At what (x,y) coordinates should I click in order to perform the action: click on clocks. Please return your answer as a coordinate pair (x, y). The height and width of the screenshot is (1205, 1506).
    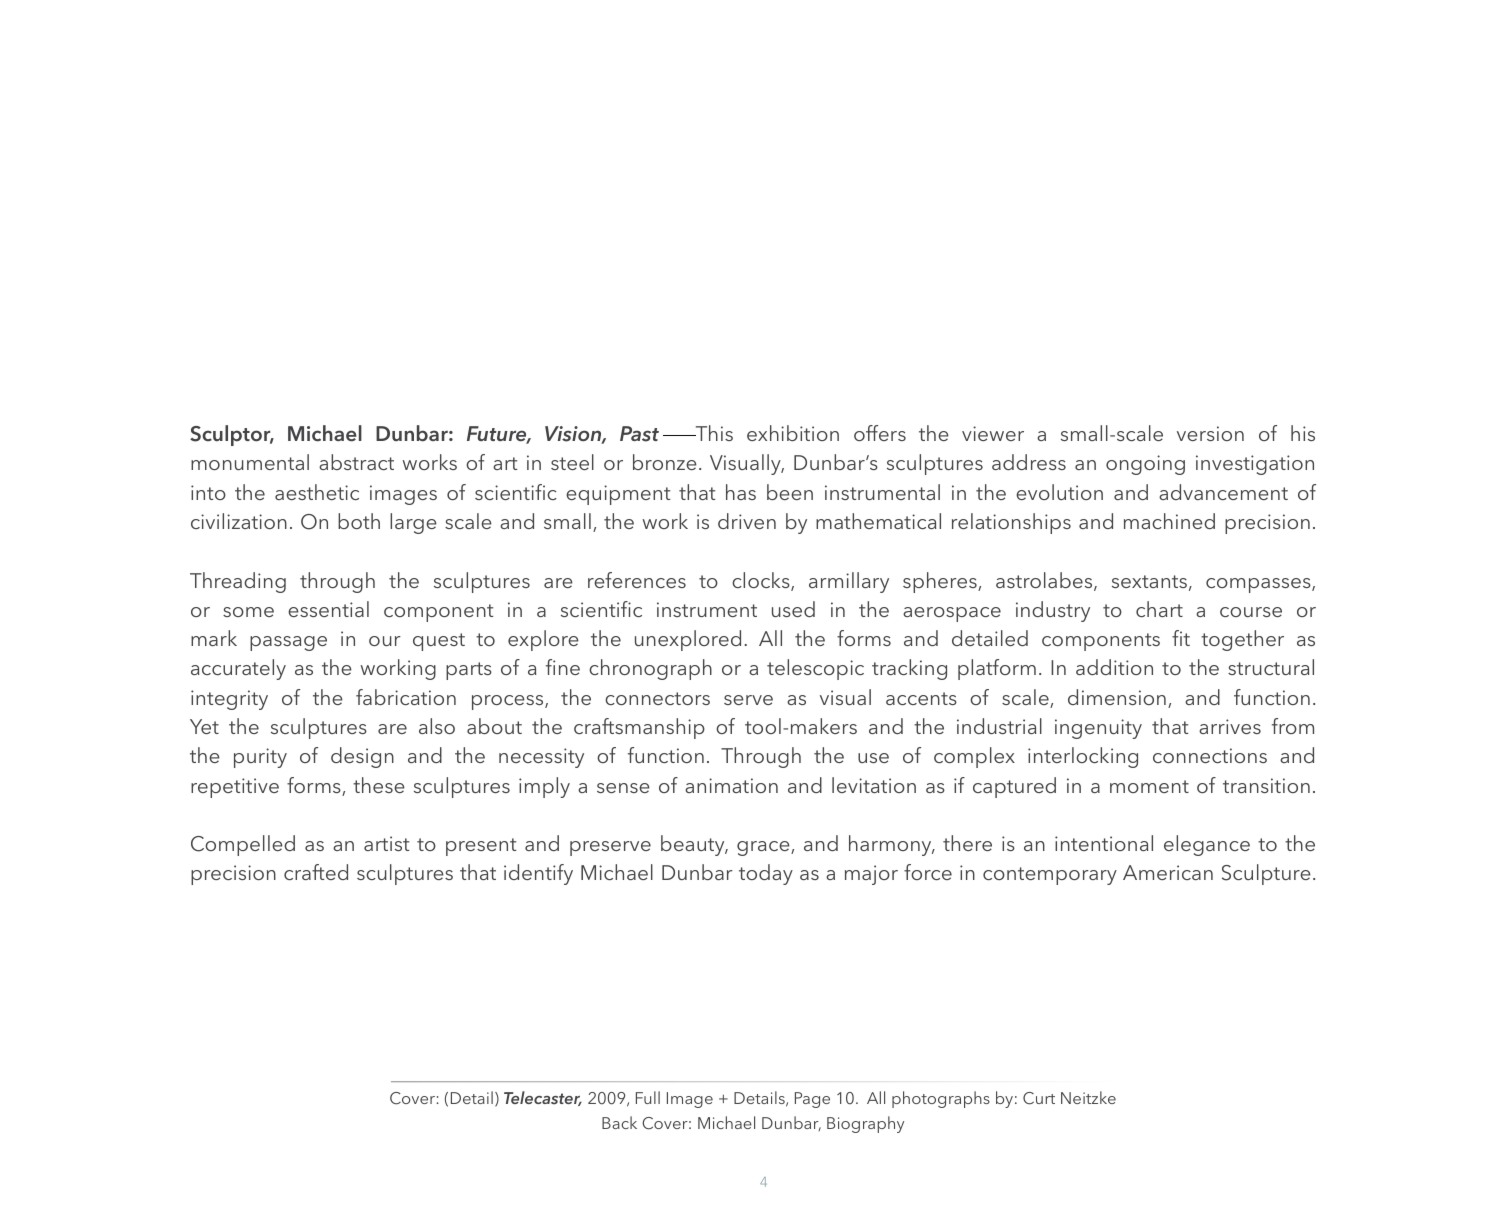
    Looking at the image, I should click on (762, 581).
